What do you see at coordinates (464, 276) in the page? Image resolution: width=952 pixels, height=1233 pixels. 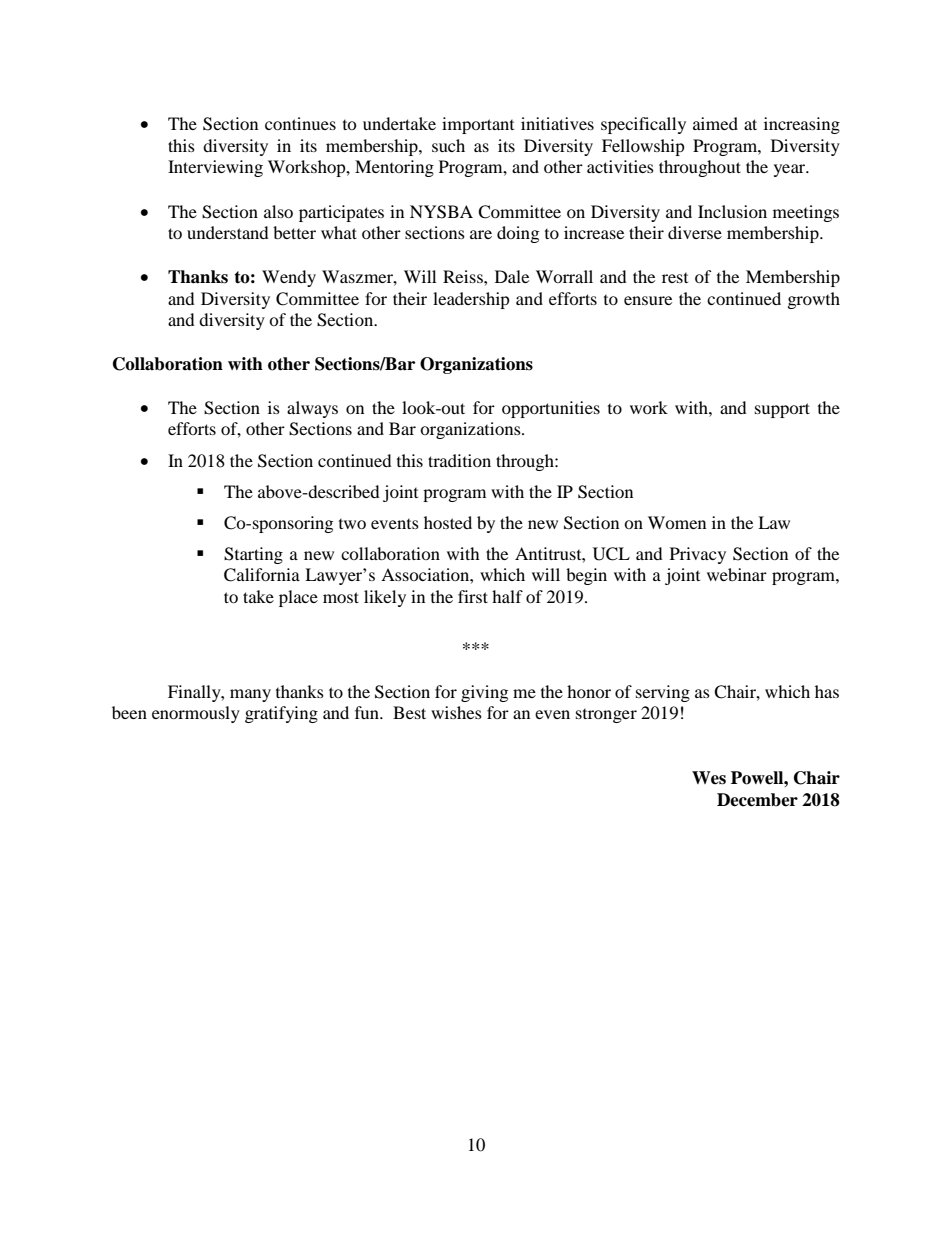 I see `Reiss` at bounding box center [464, 276].
